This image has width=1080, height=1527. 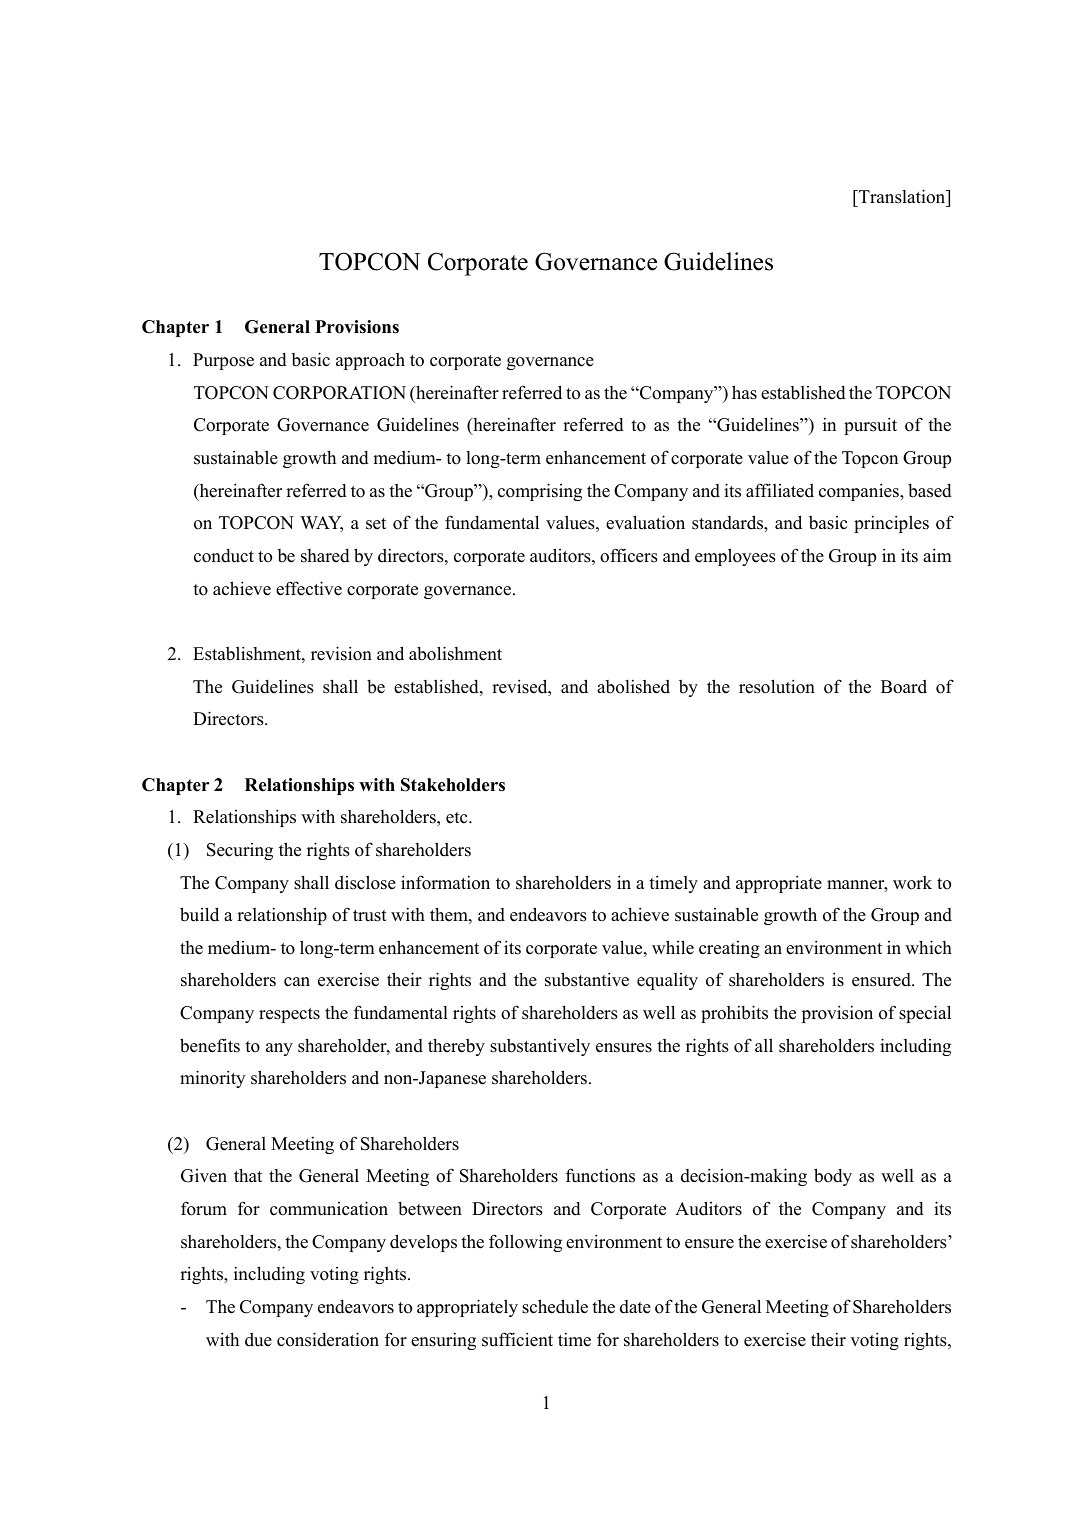 What do you see at coordinates (240, 851) in the image?
I see `Securing` at bounding box center [240, 851].
